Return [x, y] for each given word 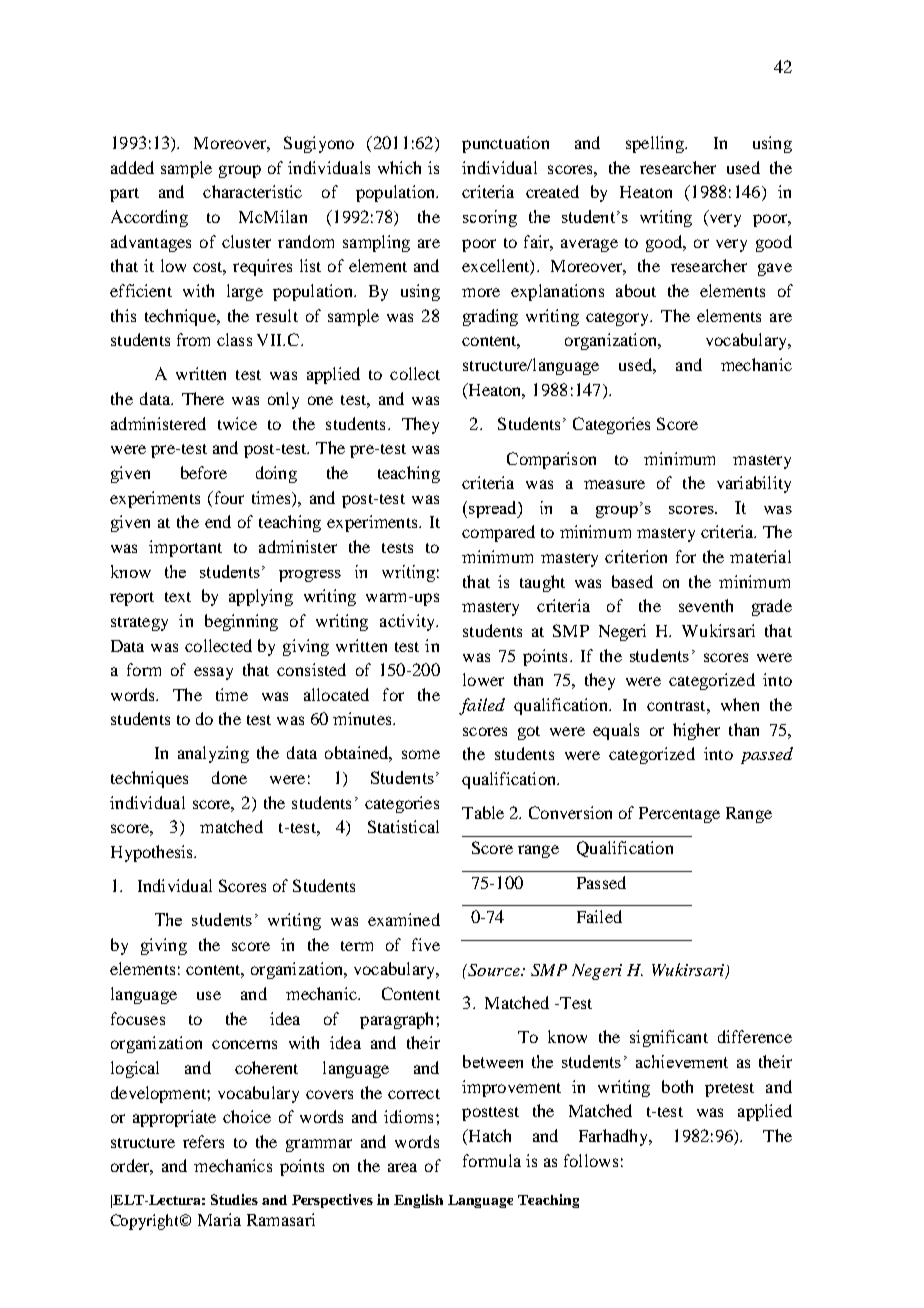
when [740, 704]
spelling [656, 144]
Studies [234, 1199]
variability [754, 484]
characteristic [252, 191]
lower [483, 679]
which [399, 167]
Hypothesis [153, 853]
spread [494, 509]
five [426, 944]
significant [669, 1038]
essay [213, 673]
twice [237, 423]
